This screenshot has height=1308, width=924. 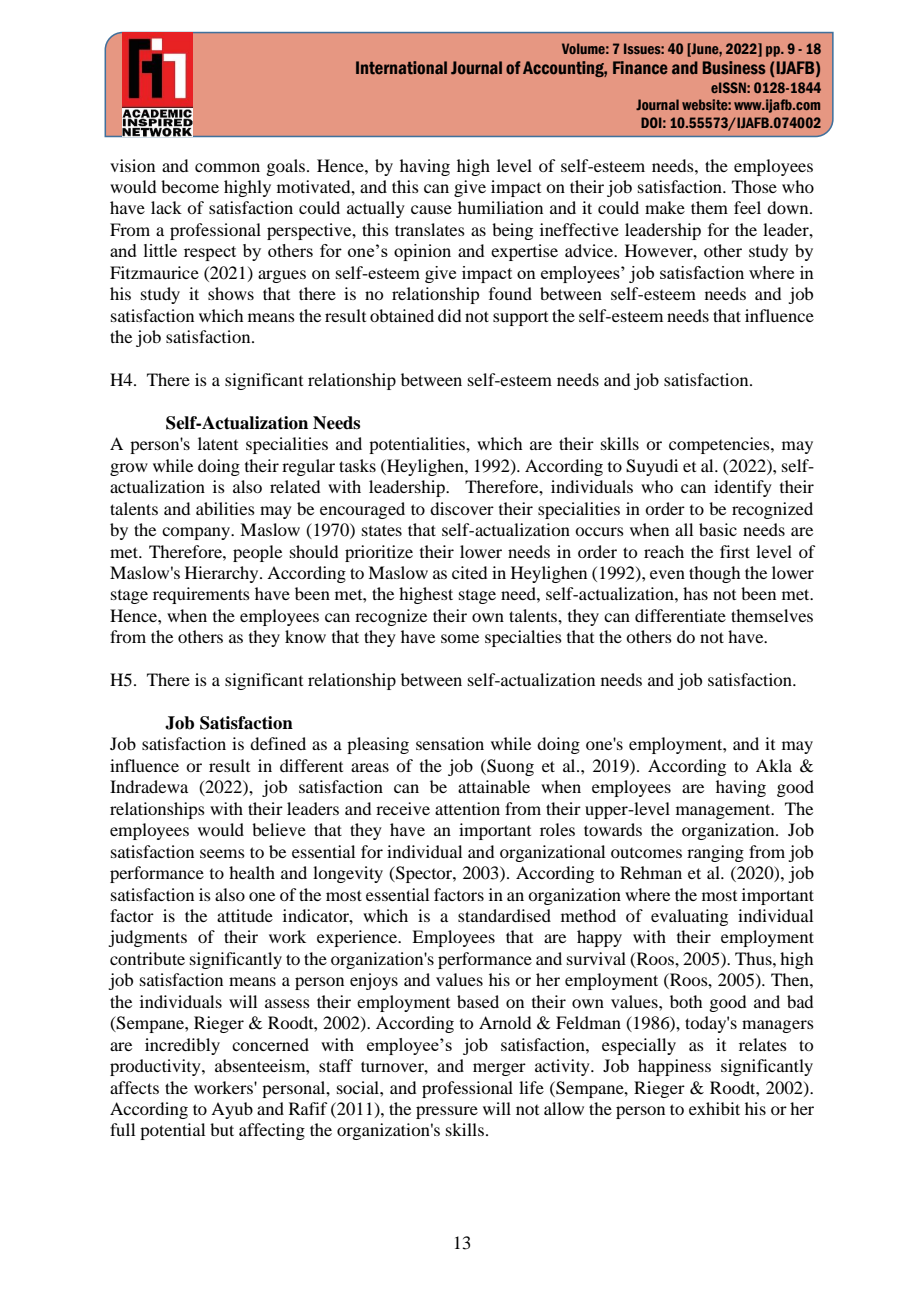 What do you see at coordinates (156, 1067) in the screenshot?
I see `productivity` at bounding box center [156, 1067].
